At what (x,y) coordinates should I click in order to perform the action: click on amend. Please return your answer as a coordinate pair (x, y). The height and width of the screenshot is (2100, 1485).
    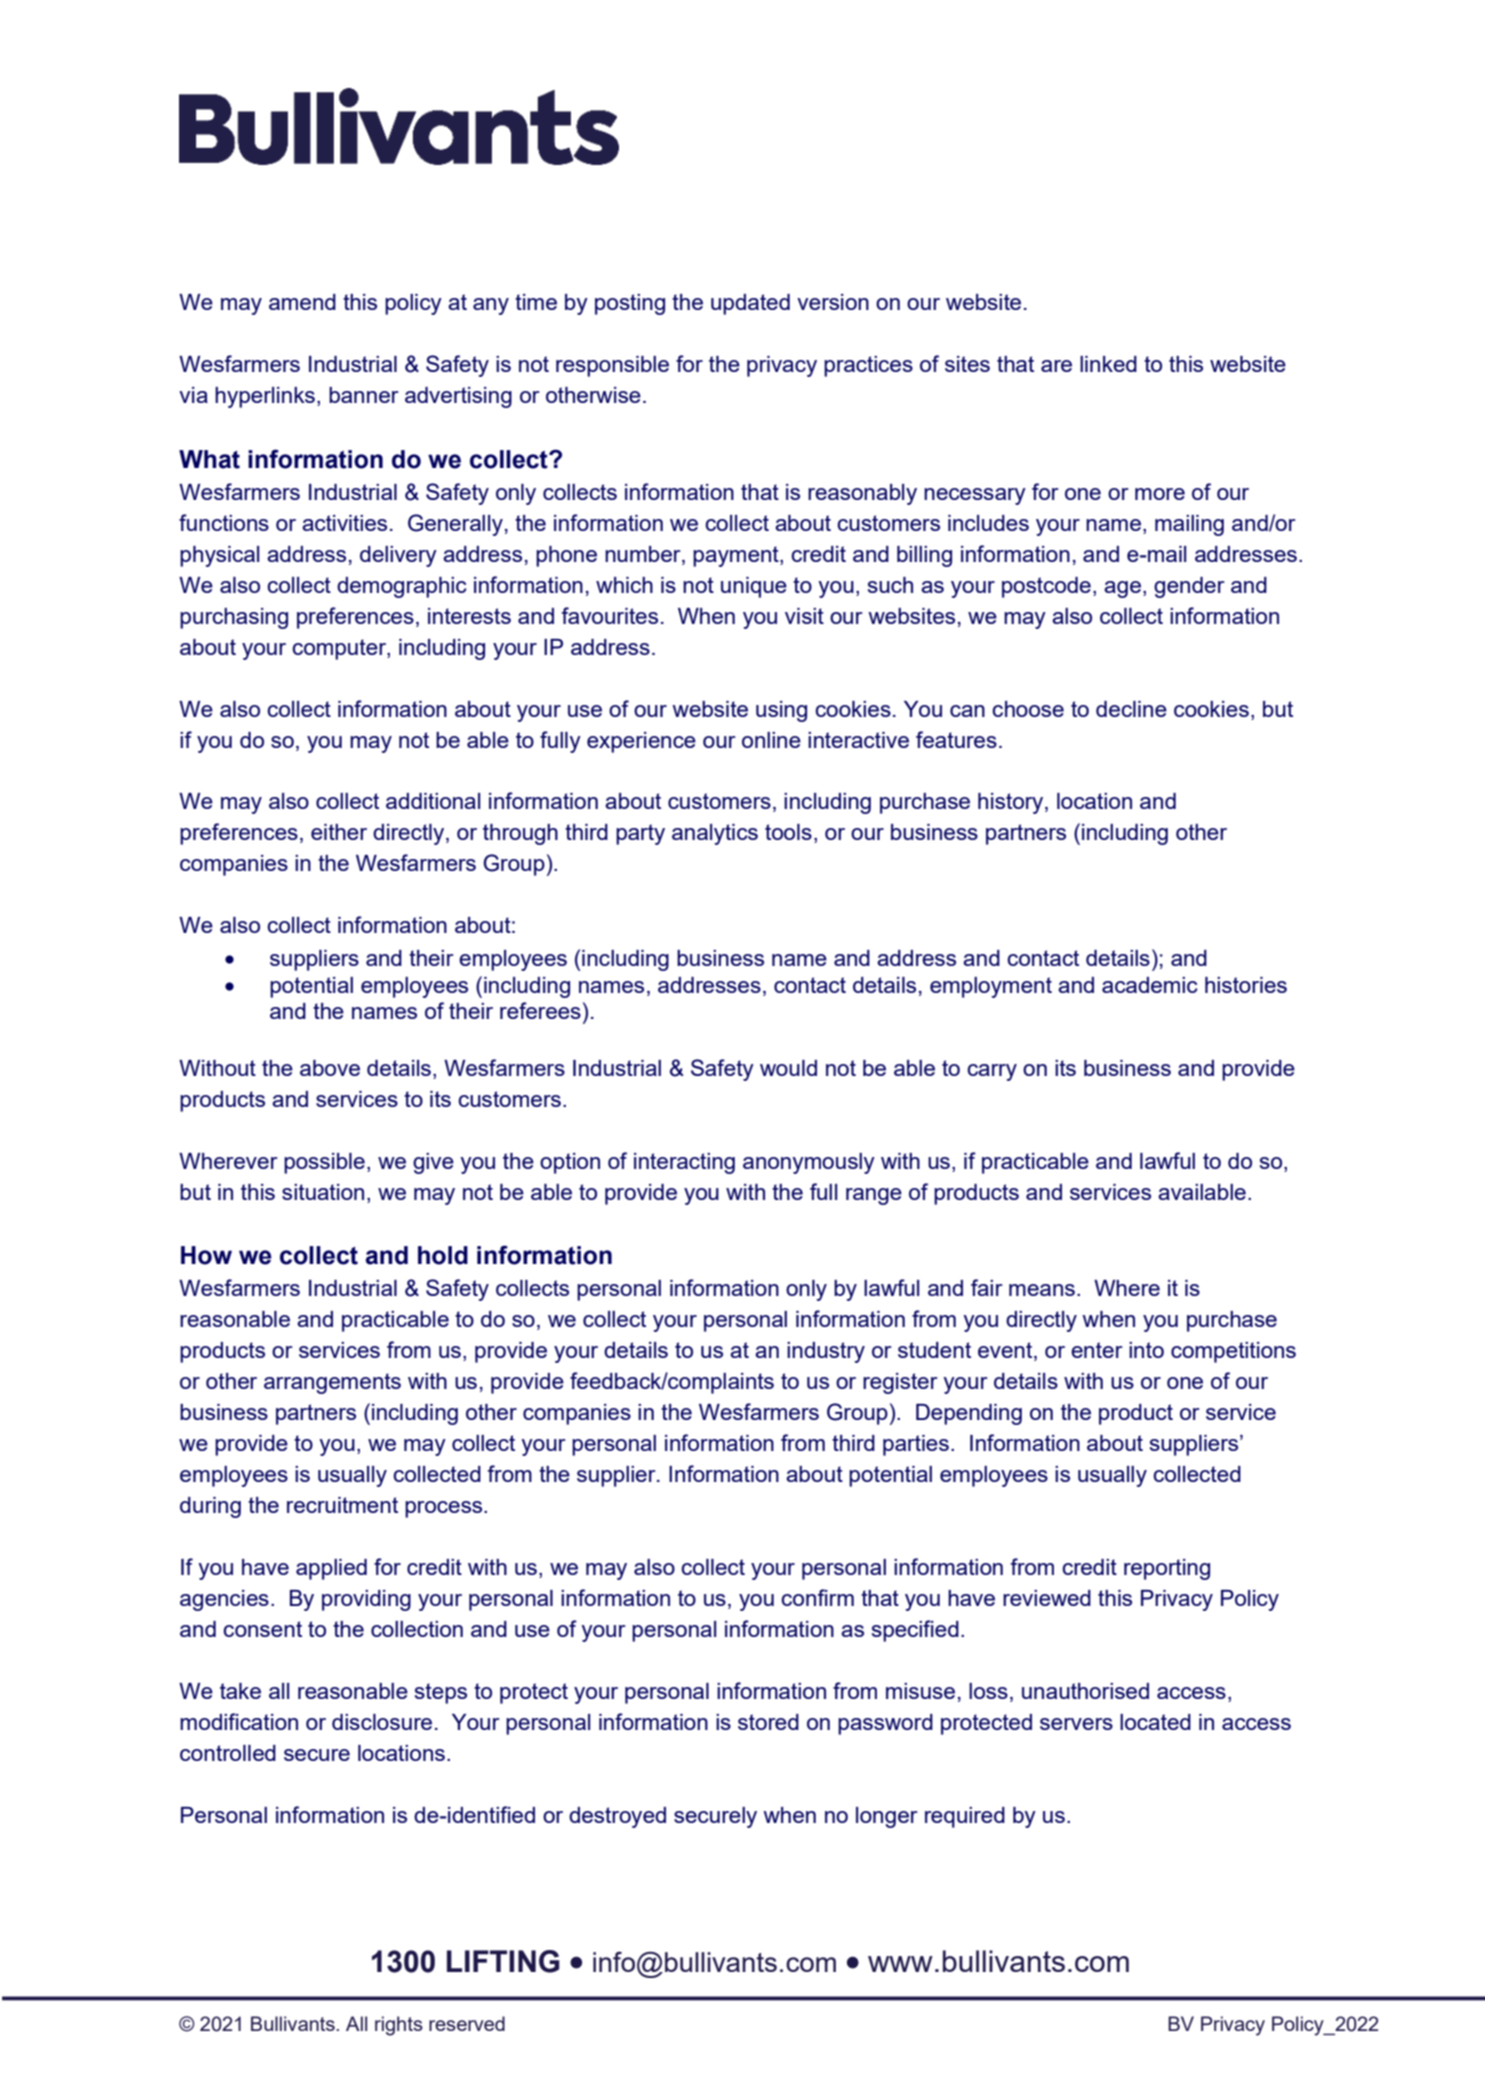
    Looking at the image, I should click on (302, 302).
